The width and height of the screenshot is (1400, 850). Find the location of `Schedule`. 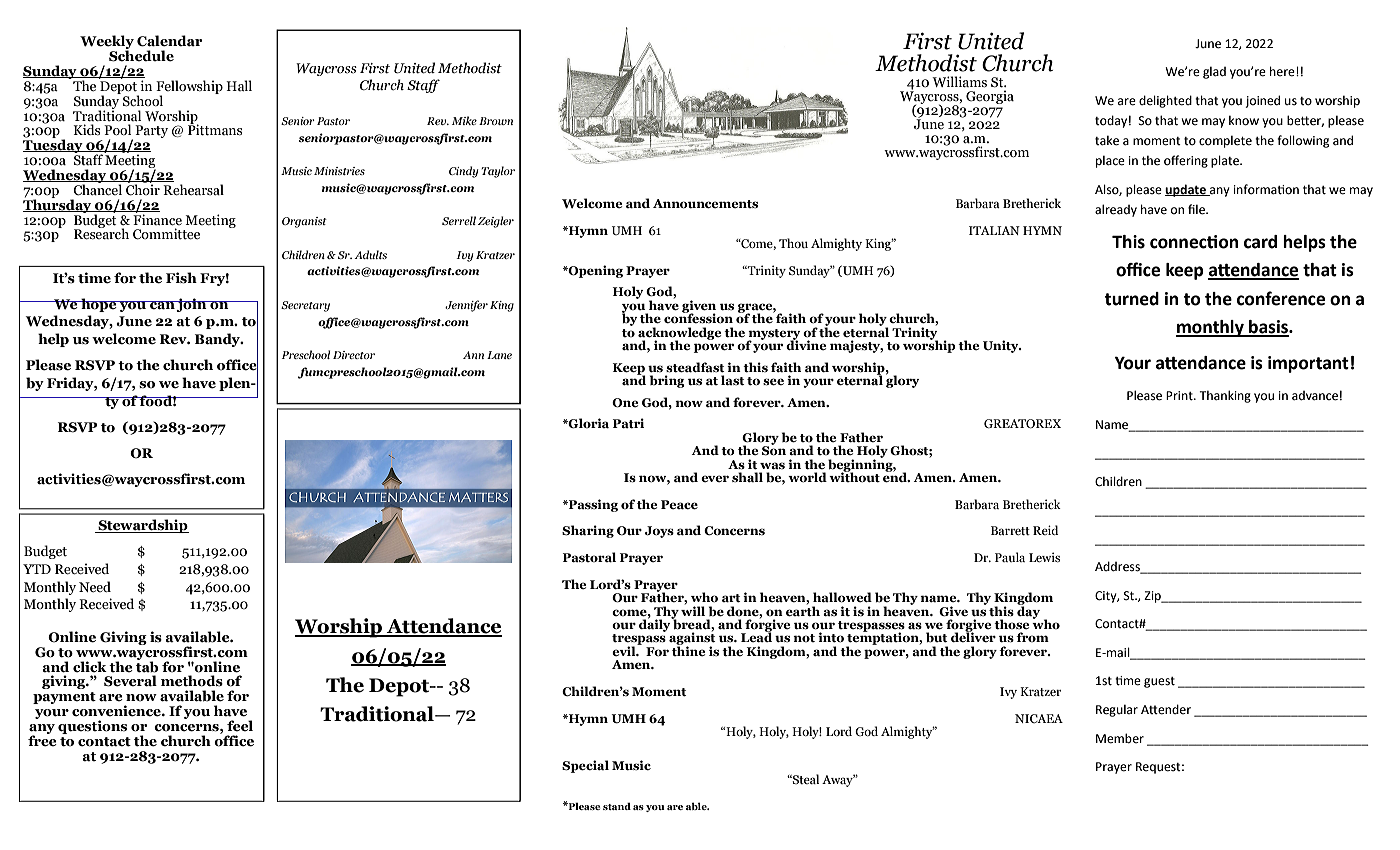

Schedule is located at coordinates (141, 55).
